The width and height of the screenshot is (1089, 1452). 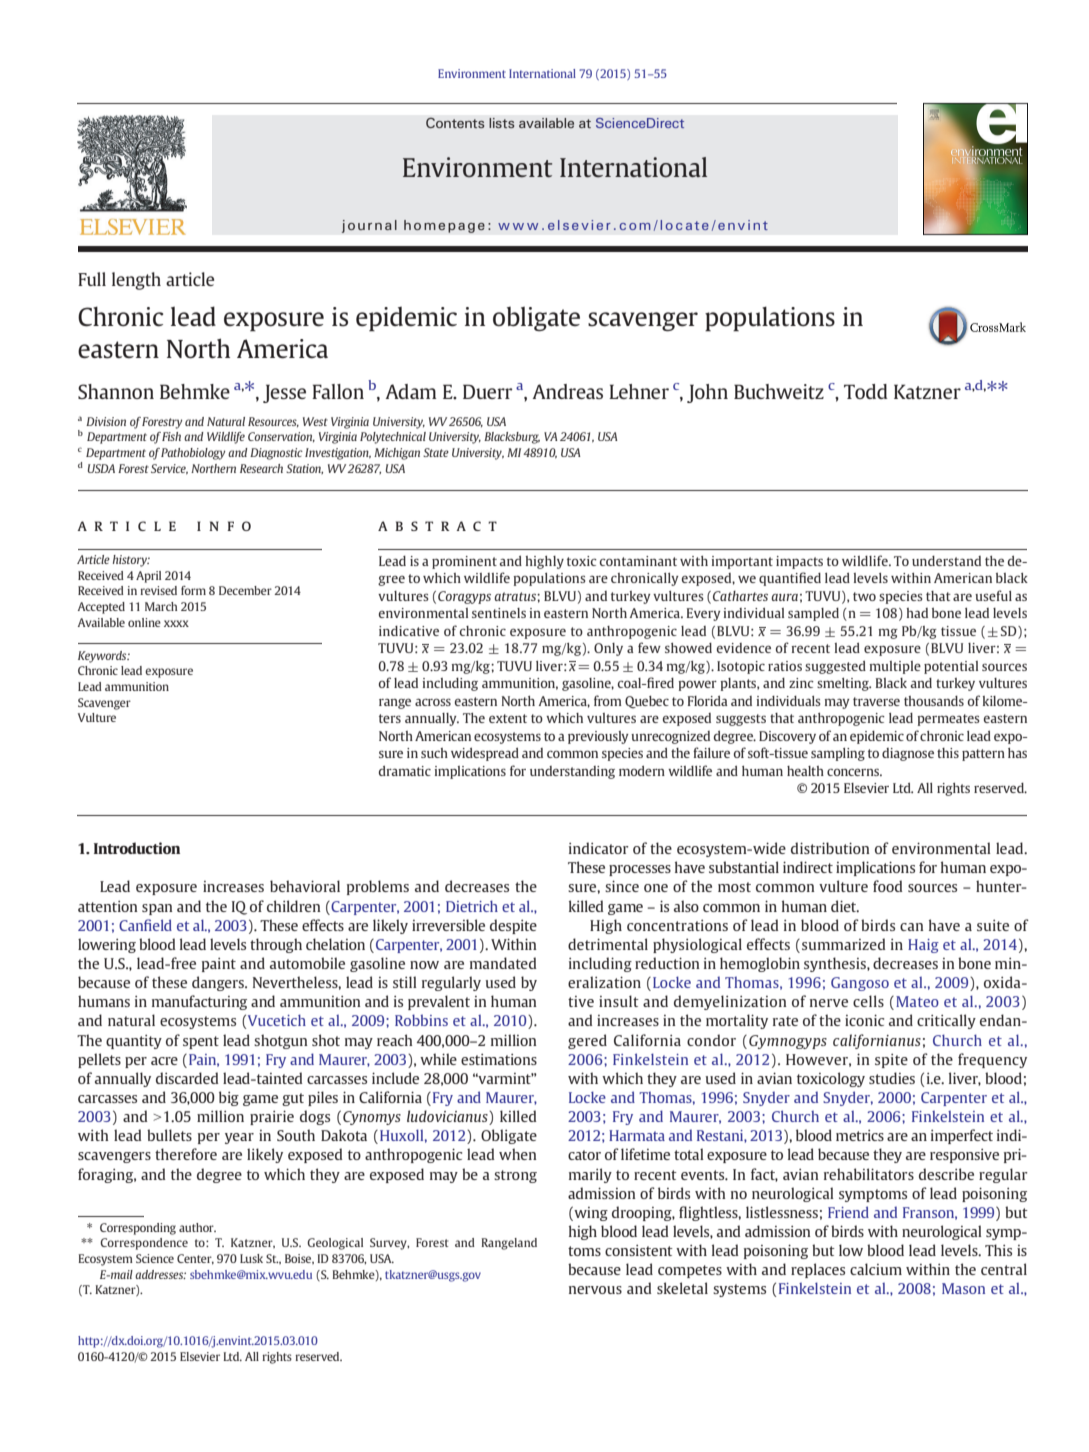 I want to click on lists, so click(x=501, y=123).
